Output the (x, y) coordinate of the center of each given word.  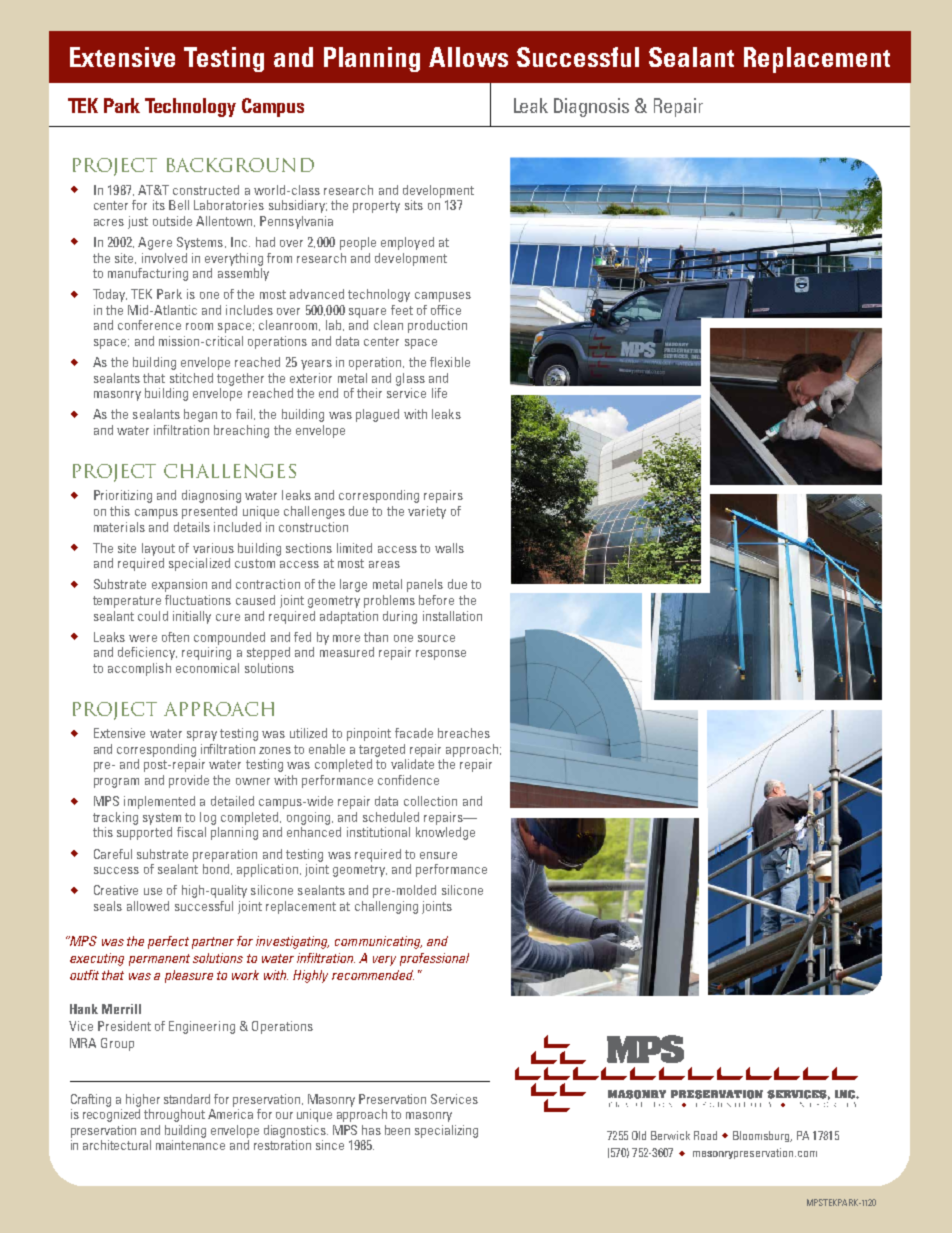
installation (452, 616)
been (397, 1130)
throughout (174, 1115)
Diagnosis (591, 107)
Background (240, 165)
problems (389, 601)
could (153, 616)
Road (705, 1135)
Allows (468, 57)
